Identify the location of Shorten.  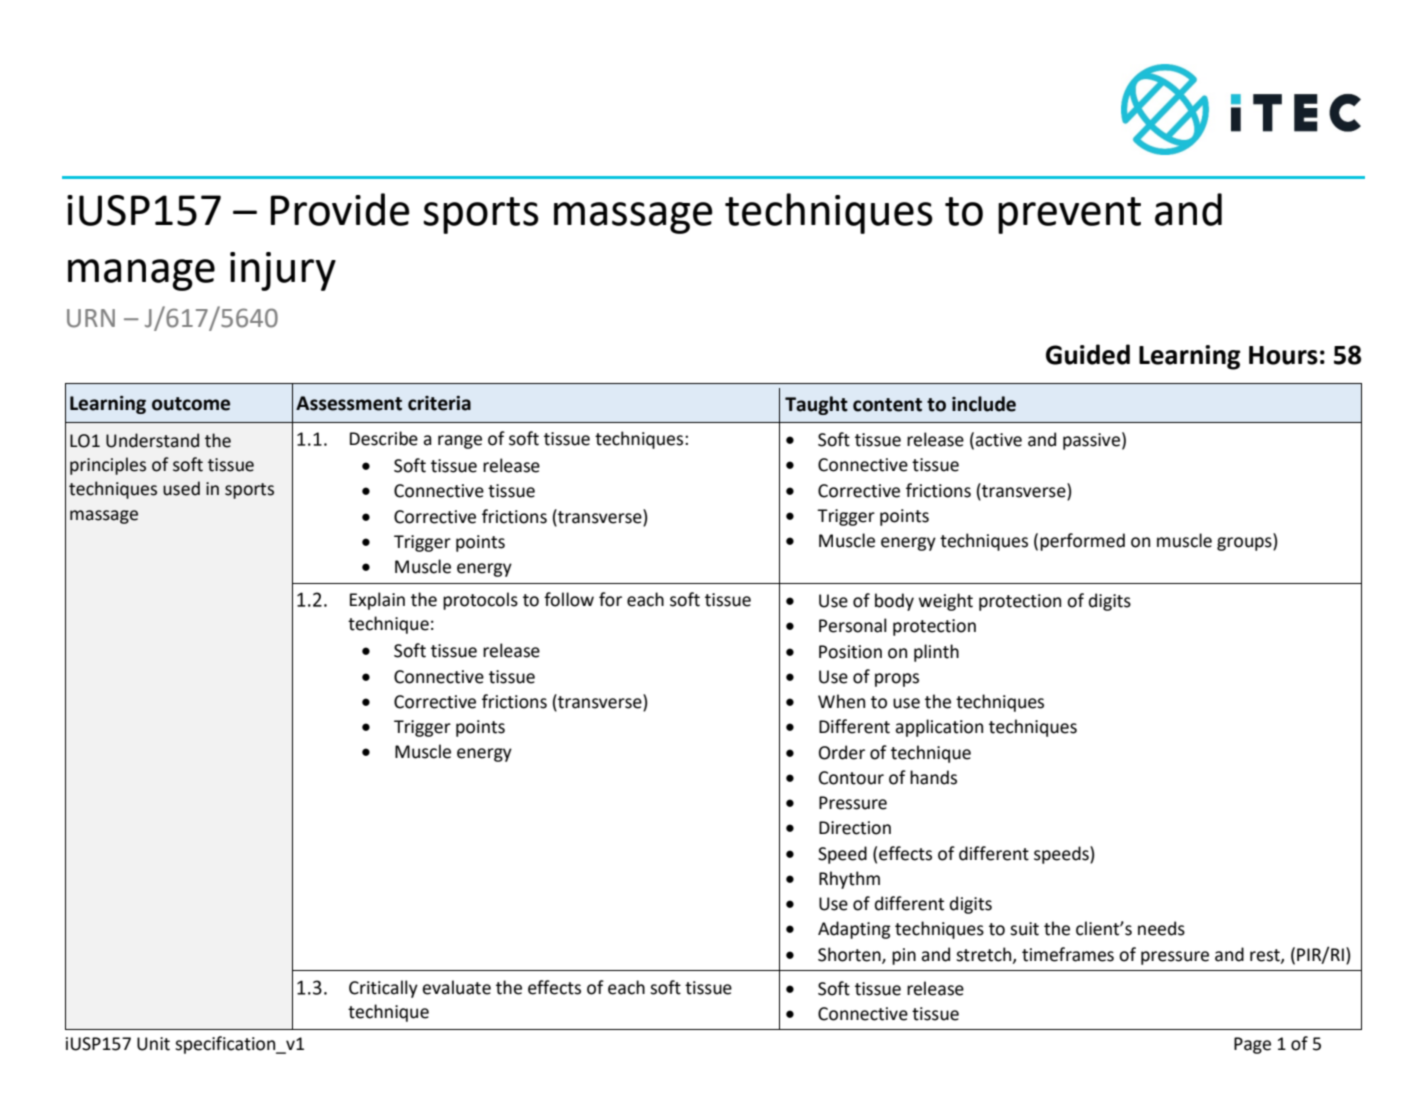
(850, 955).
